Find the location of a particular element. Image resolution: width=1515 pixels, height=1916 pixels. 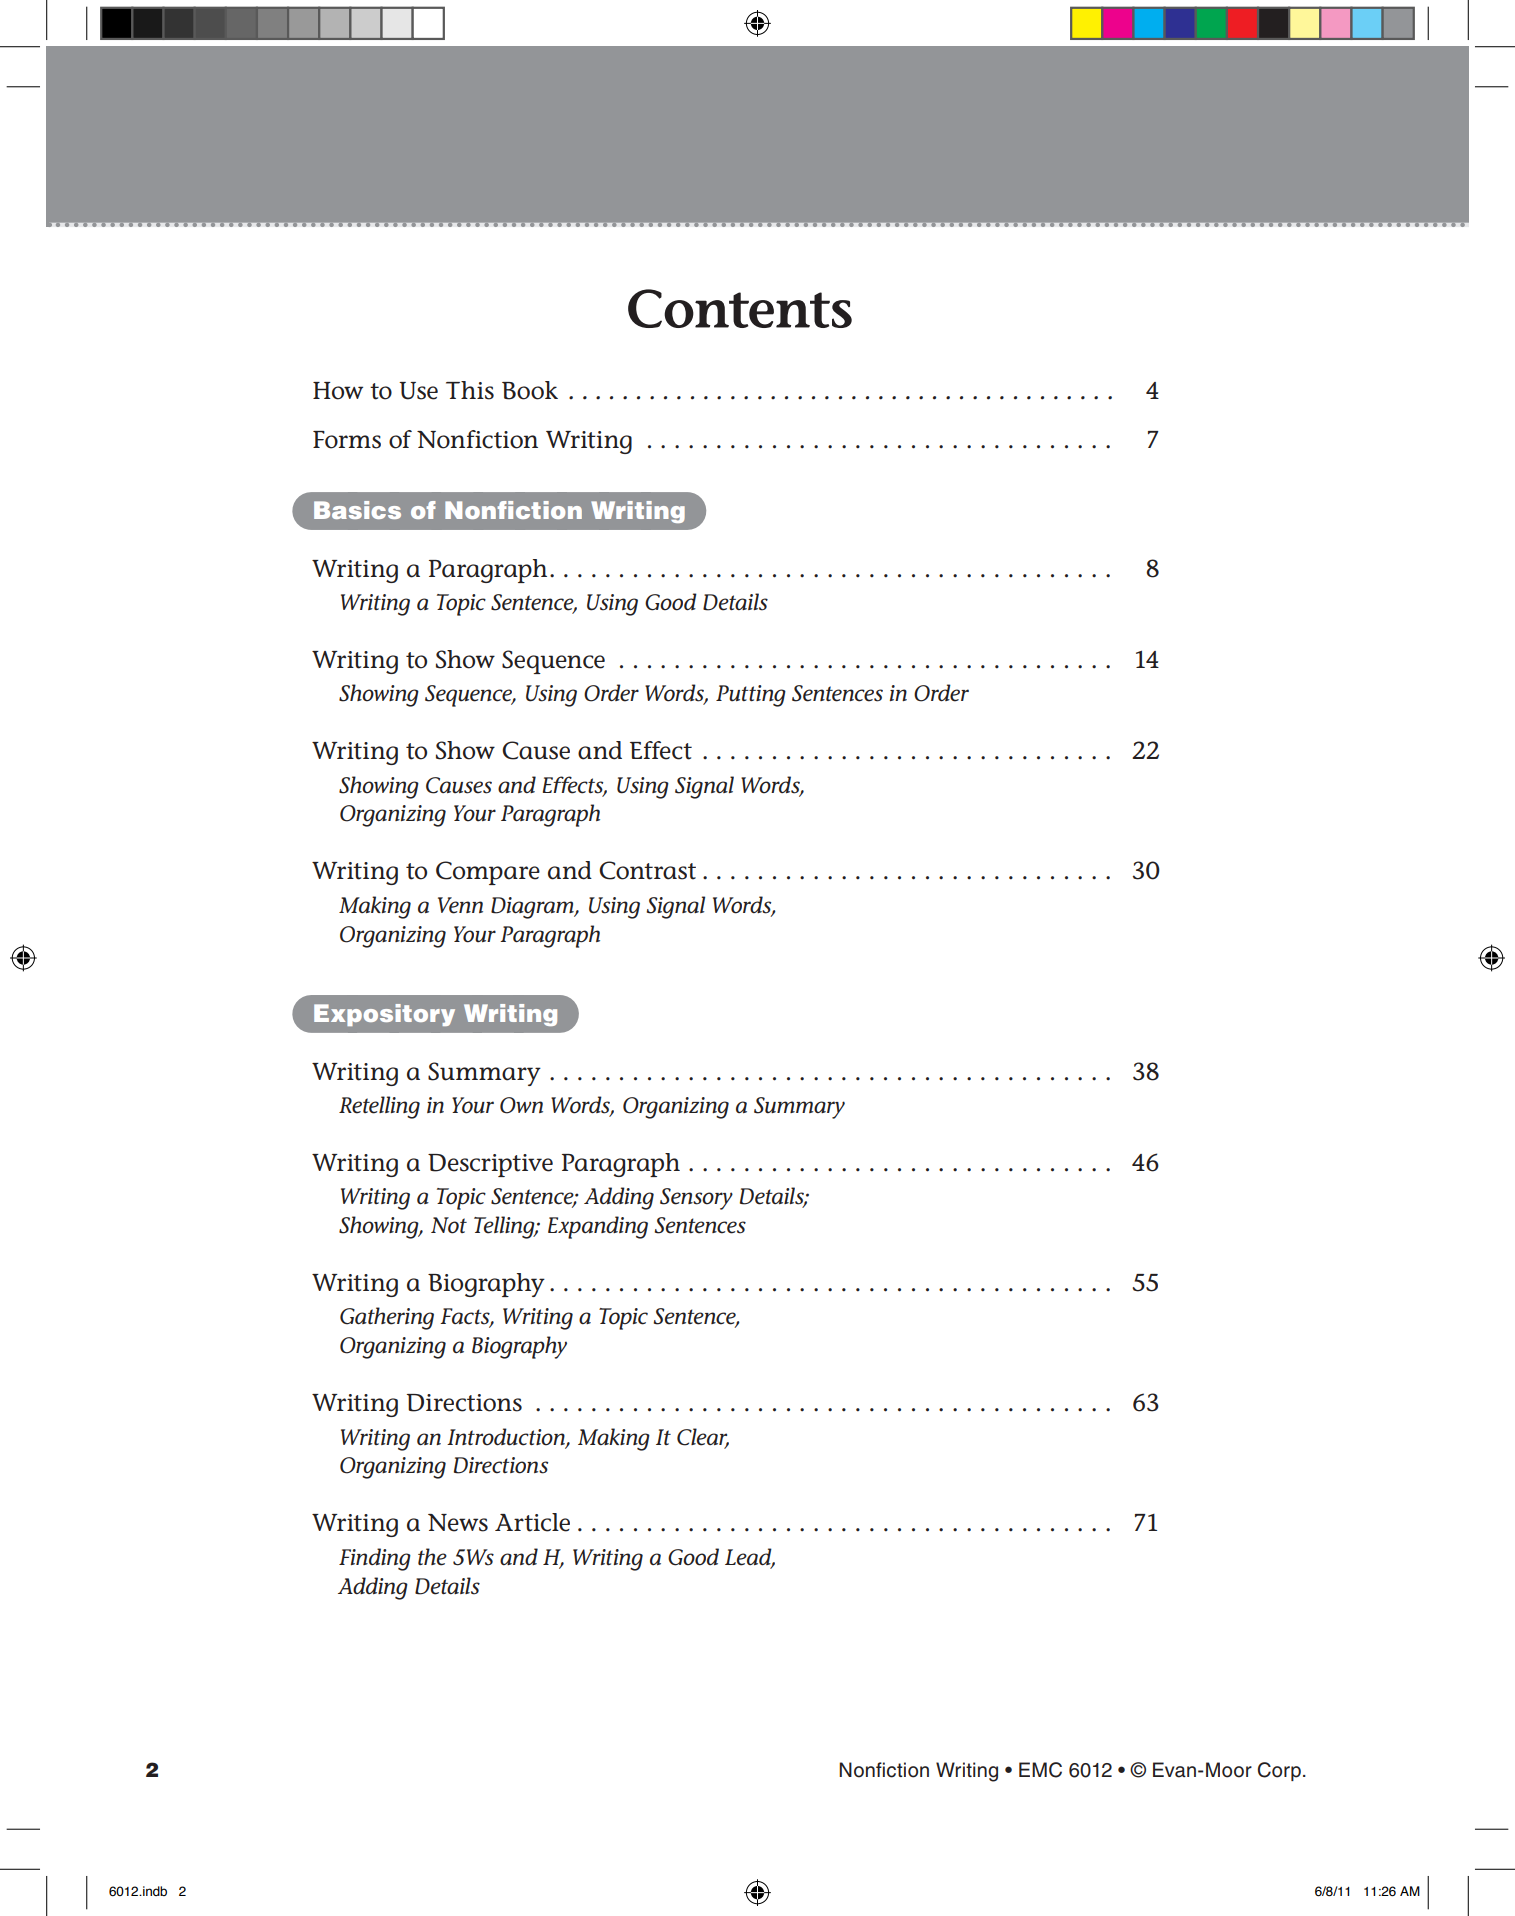

Sensory is located at coordinates (696, 1199).
